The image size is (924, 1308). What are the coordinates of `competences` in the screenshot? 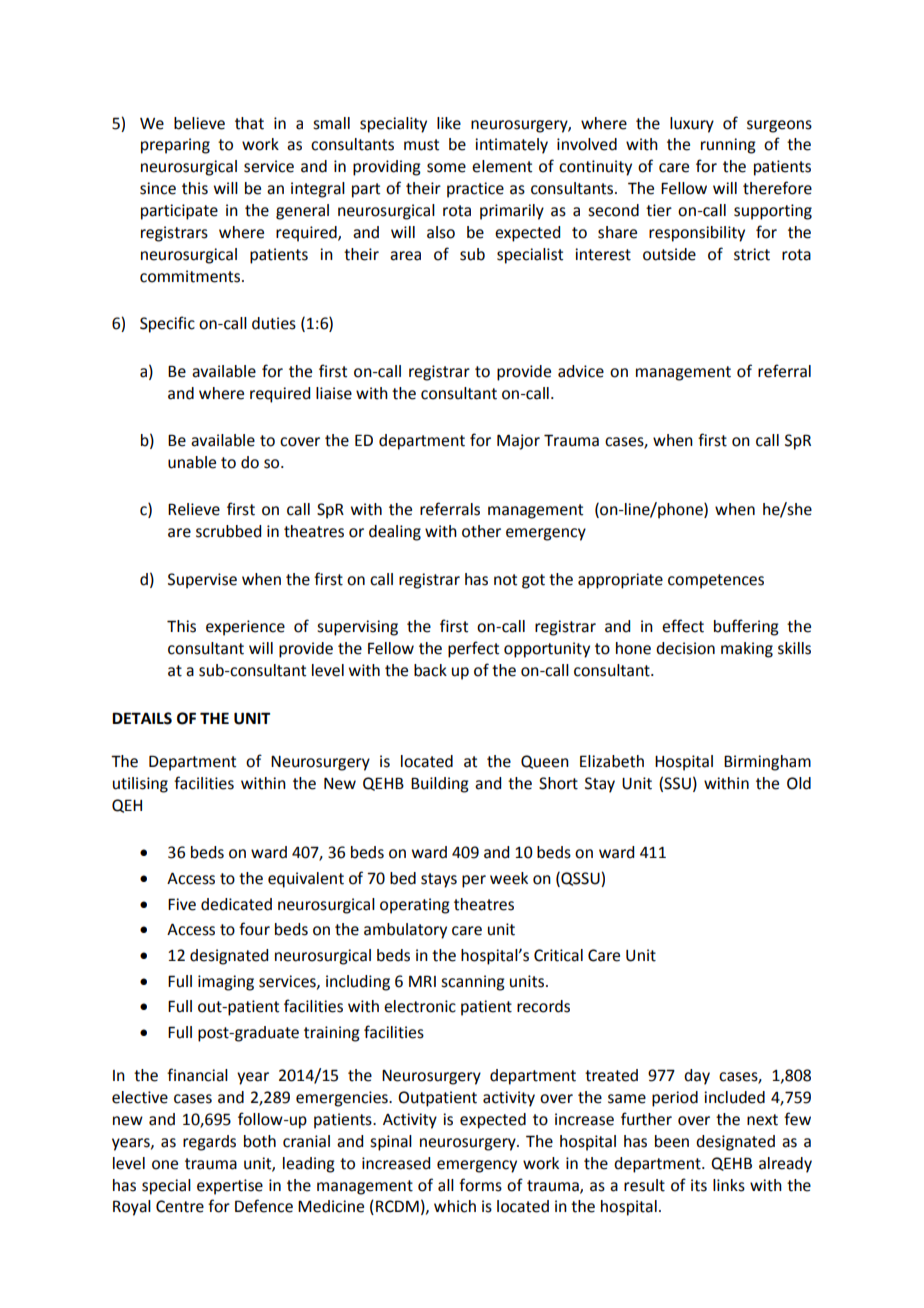 It's located at (716, 581).
